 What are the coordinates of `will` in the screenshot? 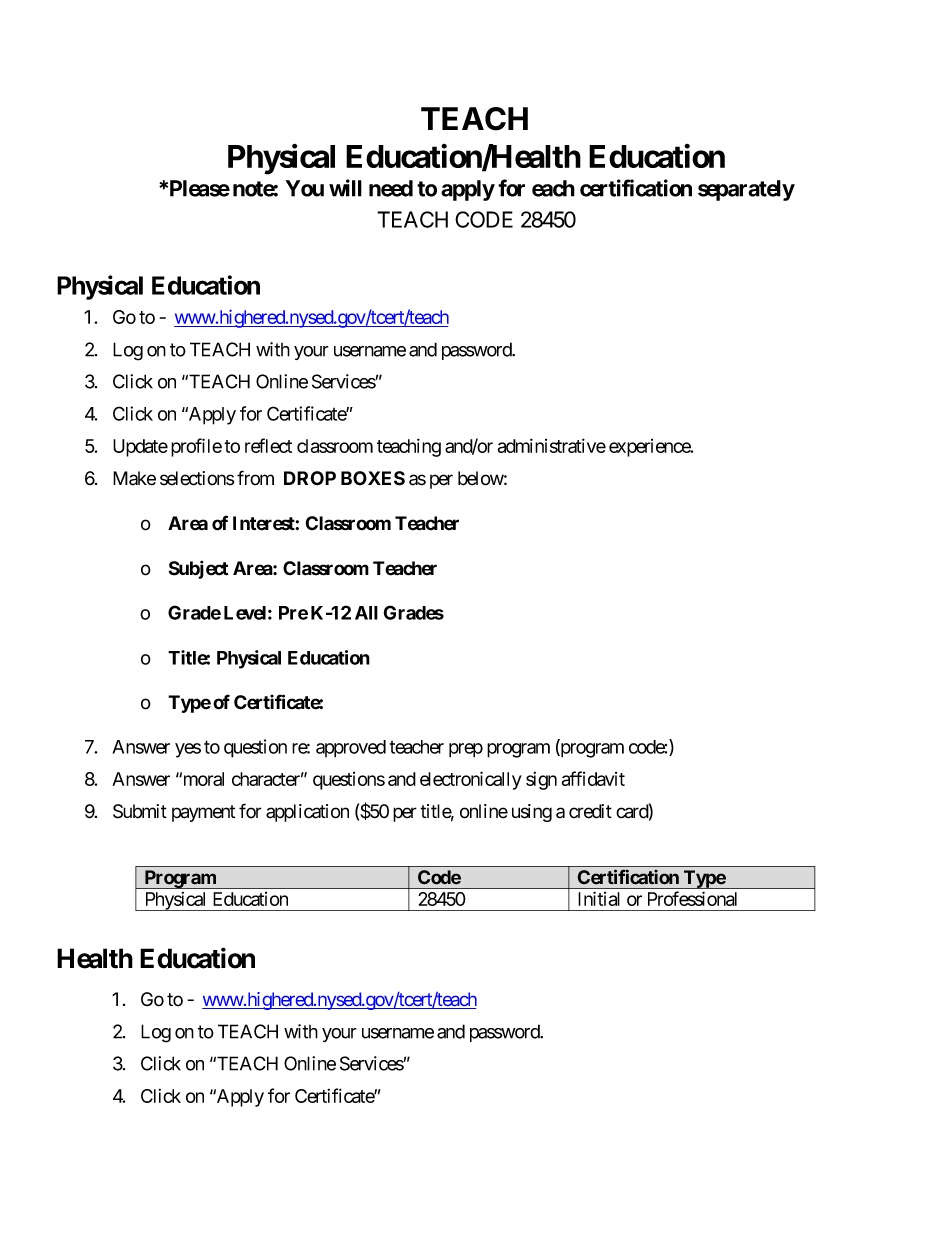 It's located at (345, 188).
